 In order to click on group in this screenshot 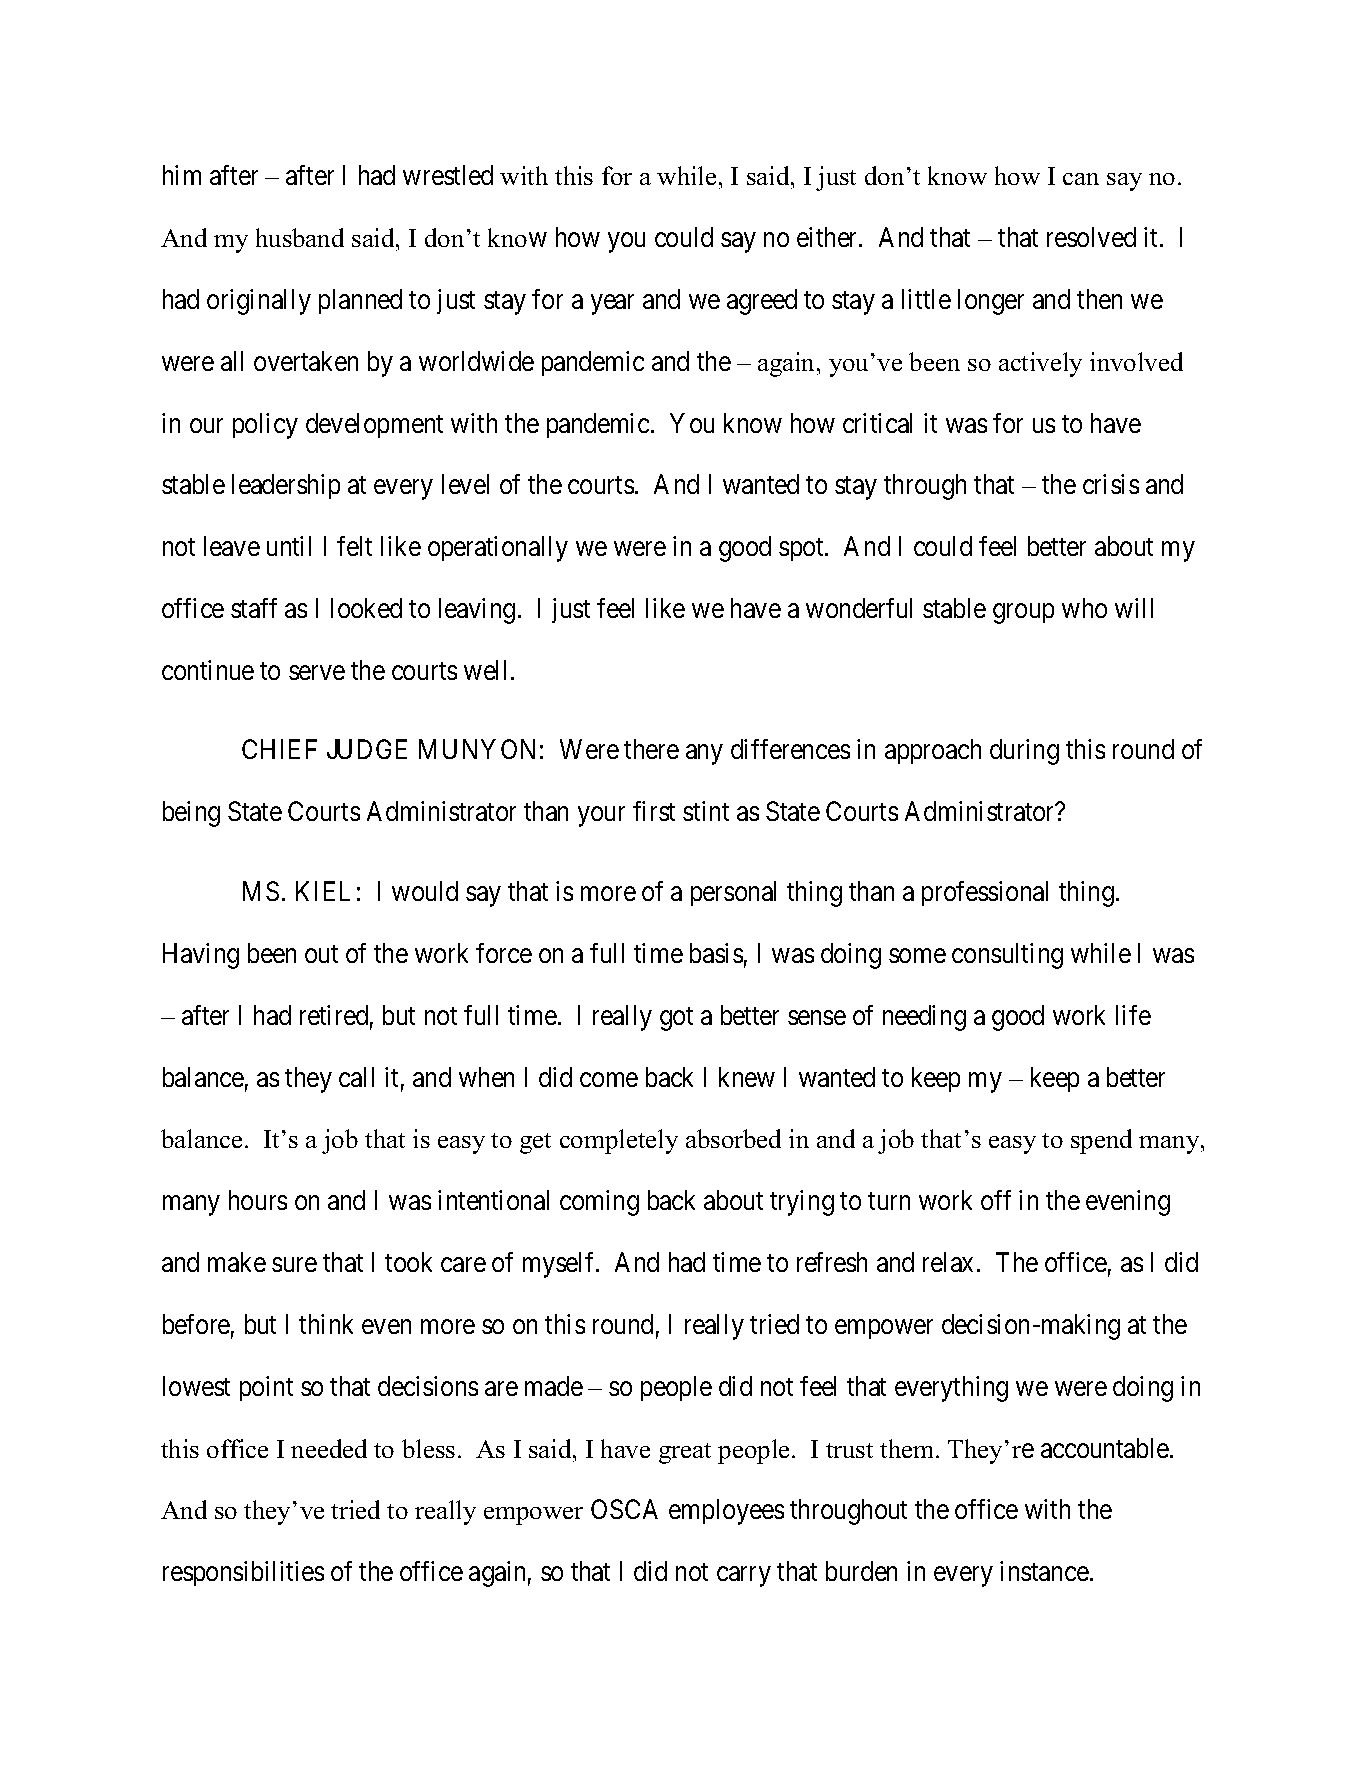, I will do `click(1023, 614)`.
